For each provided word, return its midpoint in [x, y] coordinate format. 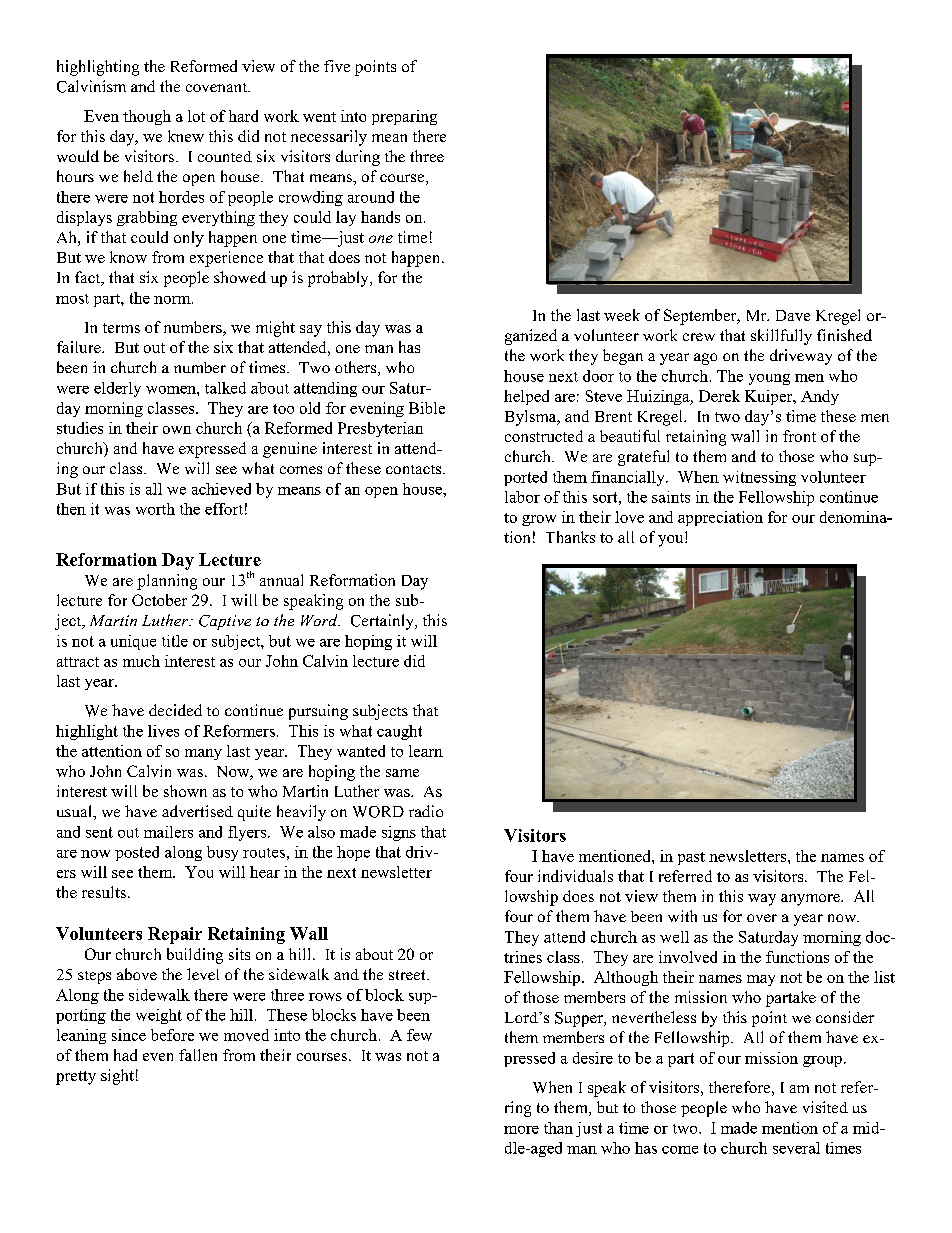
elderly [117, 389]
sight [117, 1077]
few [419, 1035]
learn [426, 751]
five [337, 66]
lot [196, 116]
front [799, 436]
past [691, 858]
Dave [793, 315]
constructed [544, 436]
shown [185, 791]
